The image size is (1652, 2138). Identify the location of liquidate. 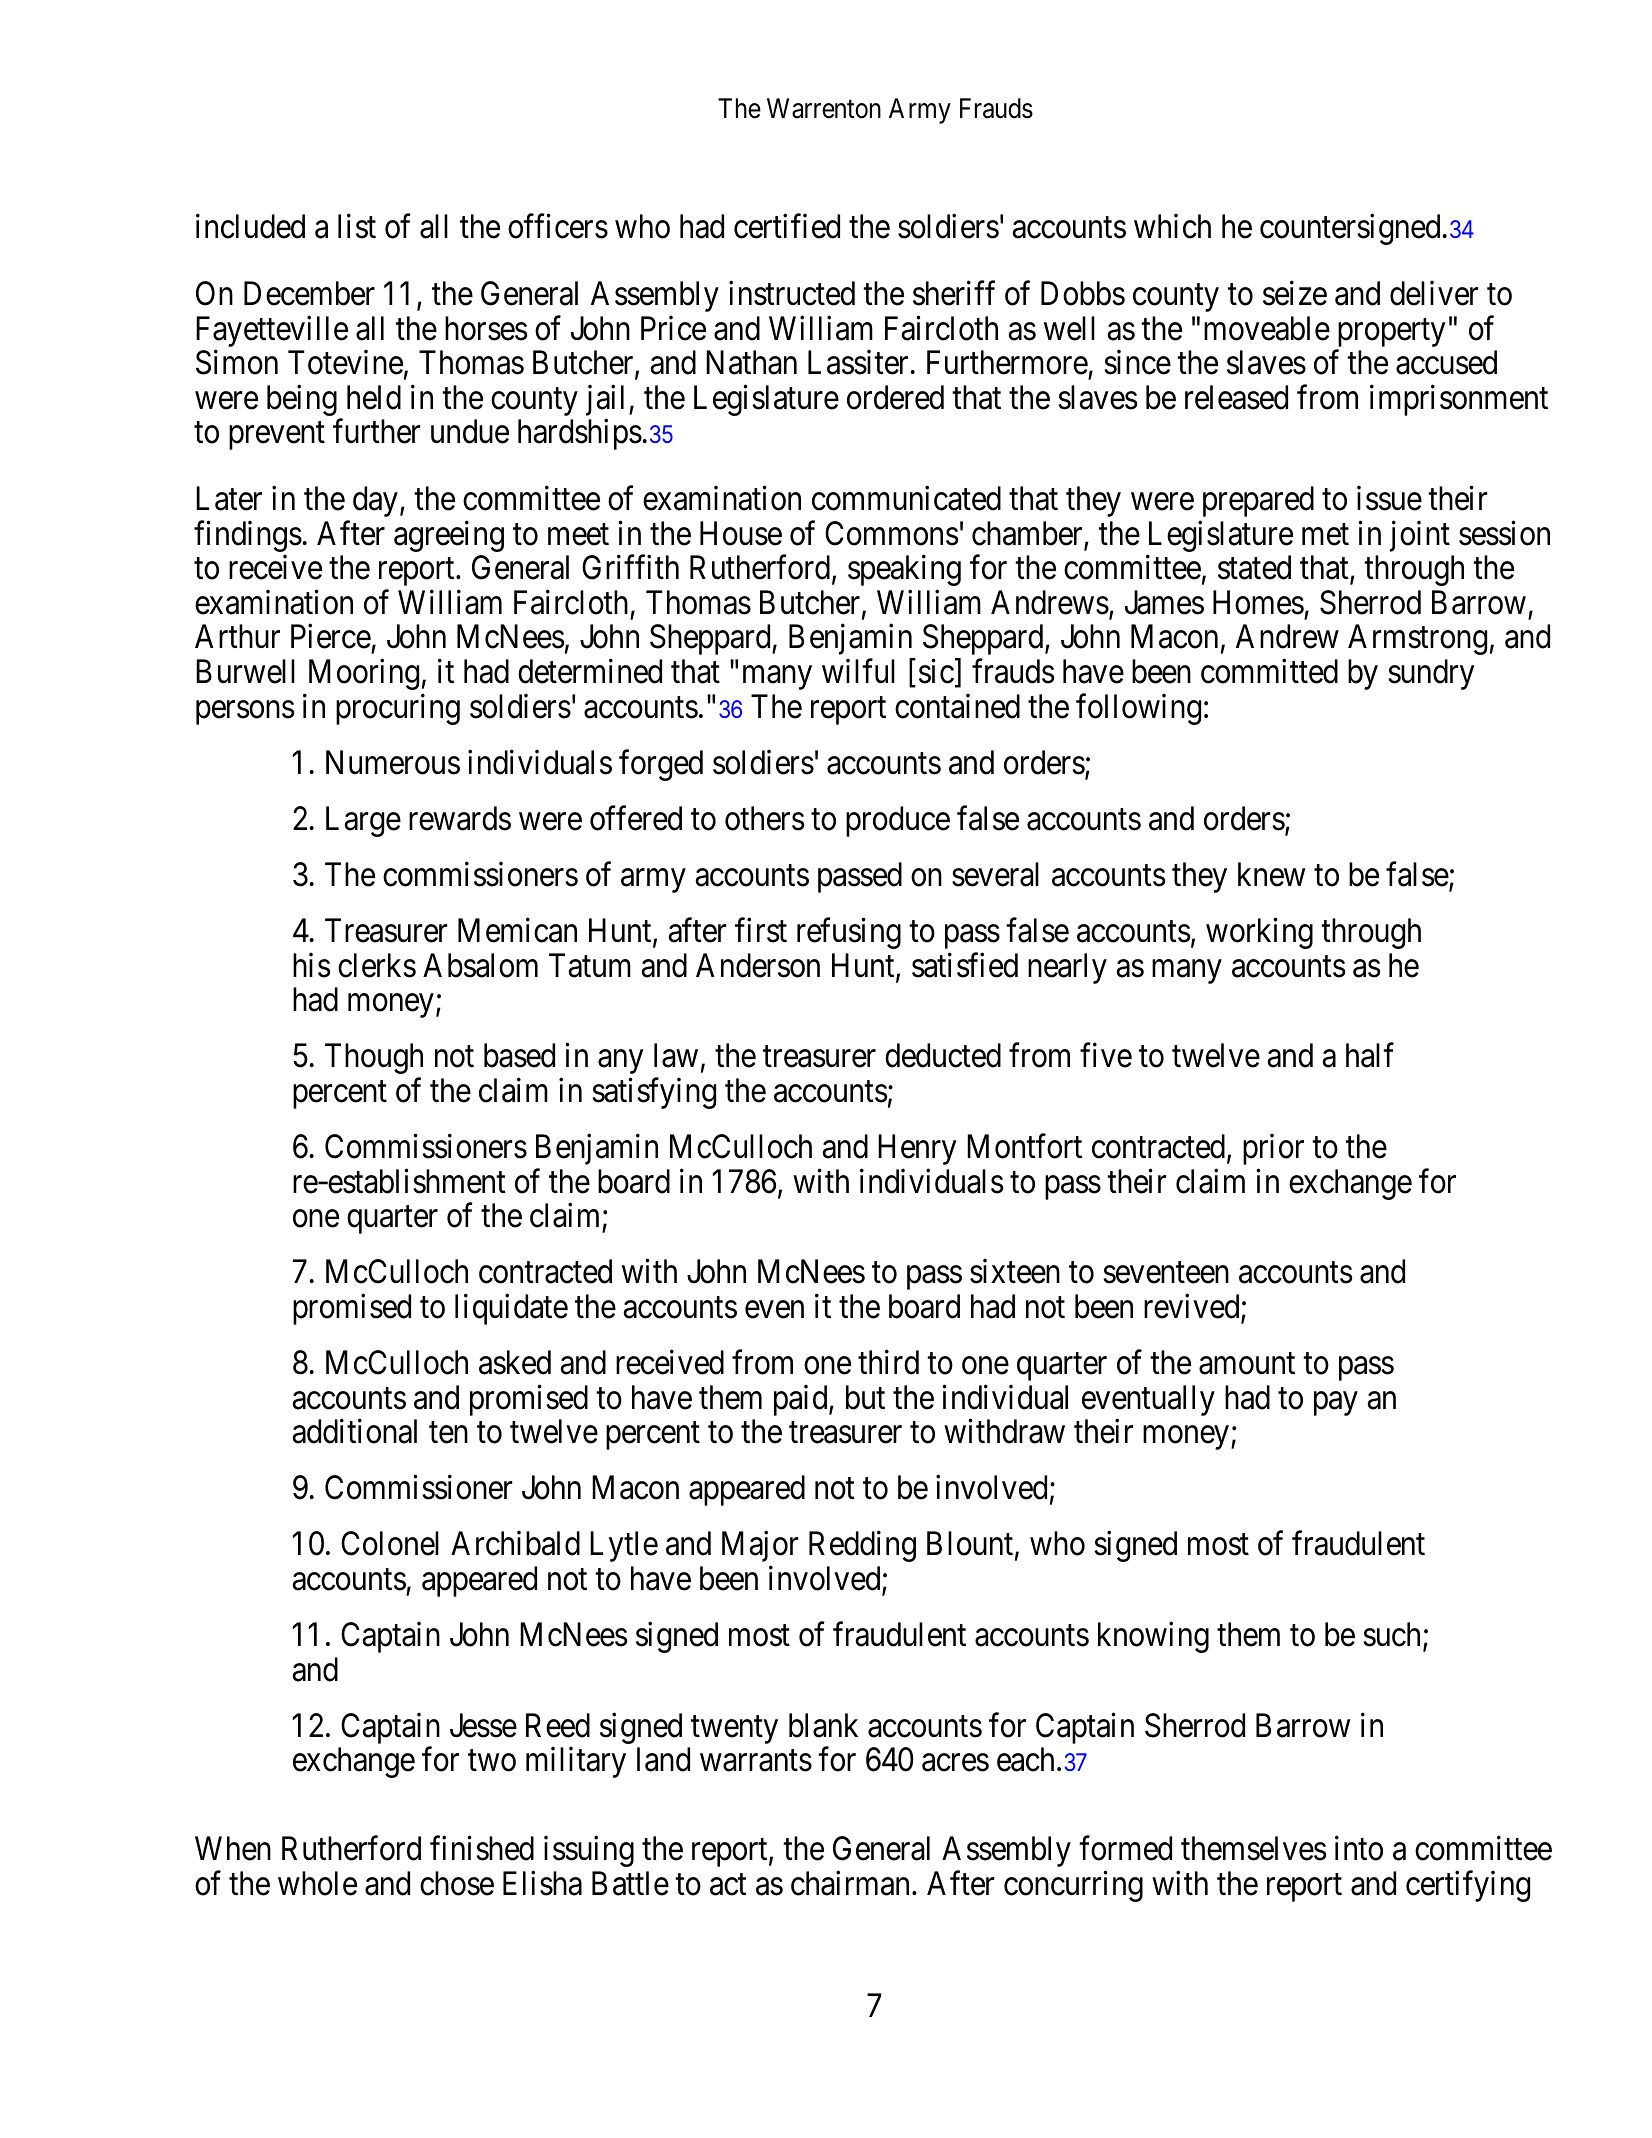
(511, 1309).
